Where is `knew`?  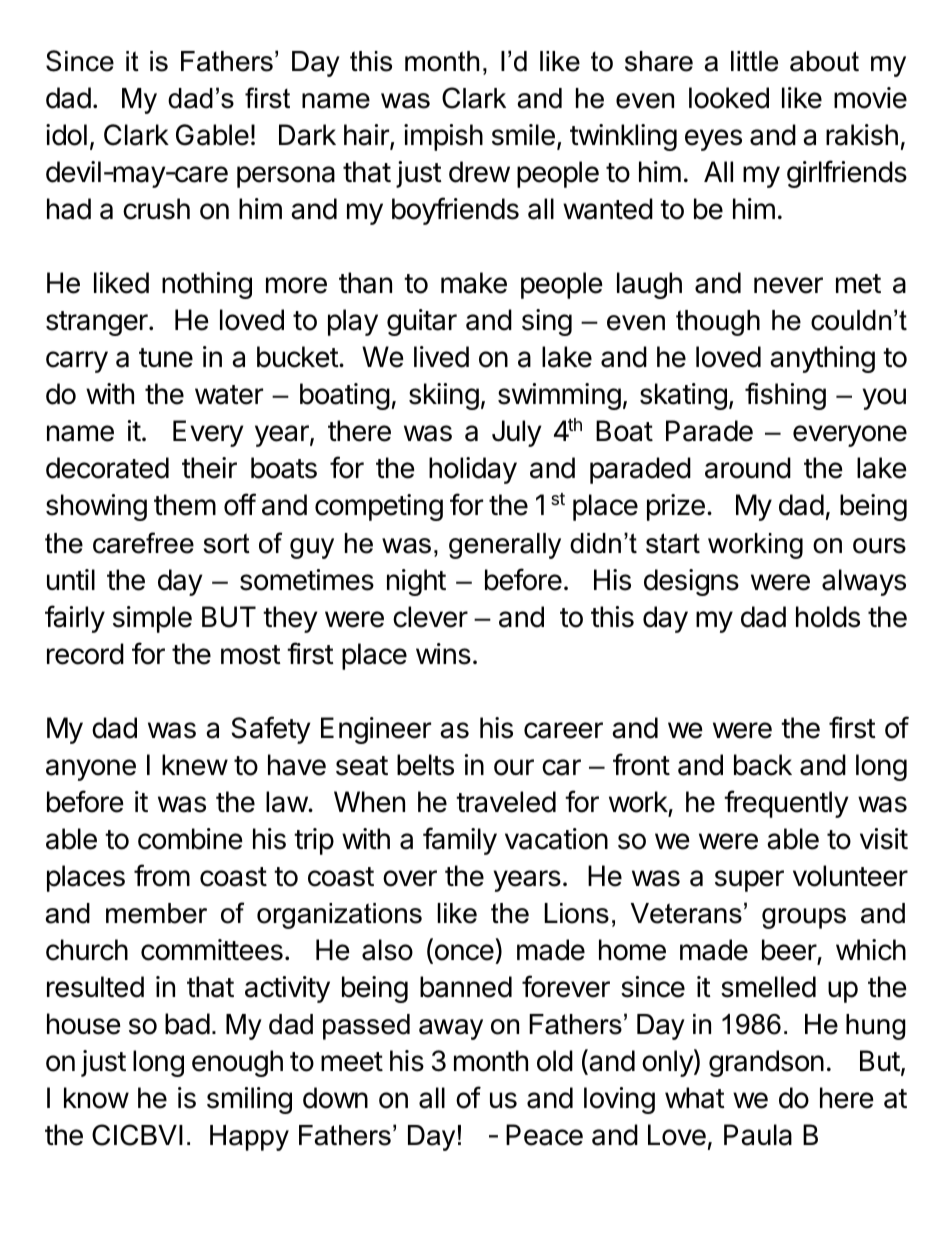
knew is located at coordinates (195, 765).
